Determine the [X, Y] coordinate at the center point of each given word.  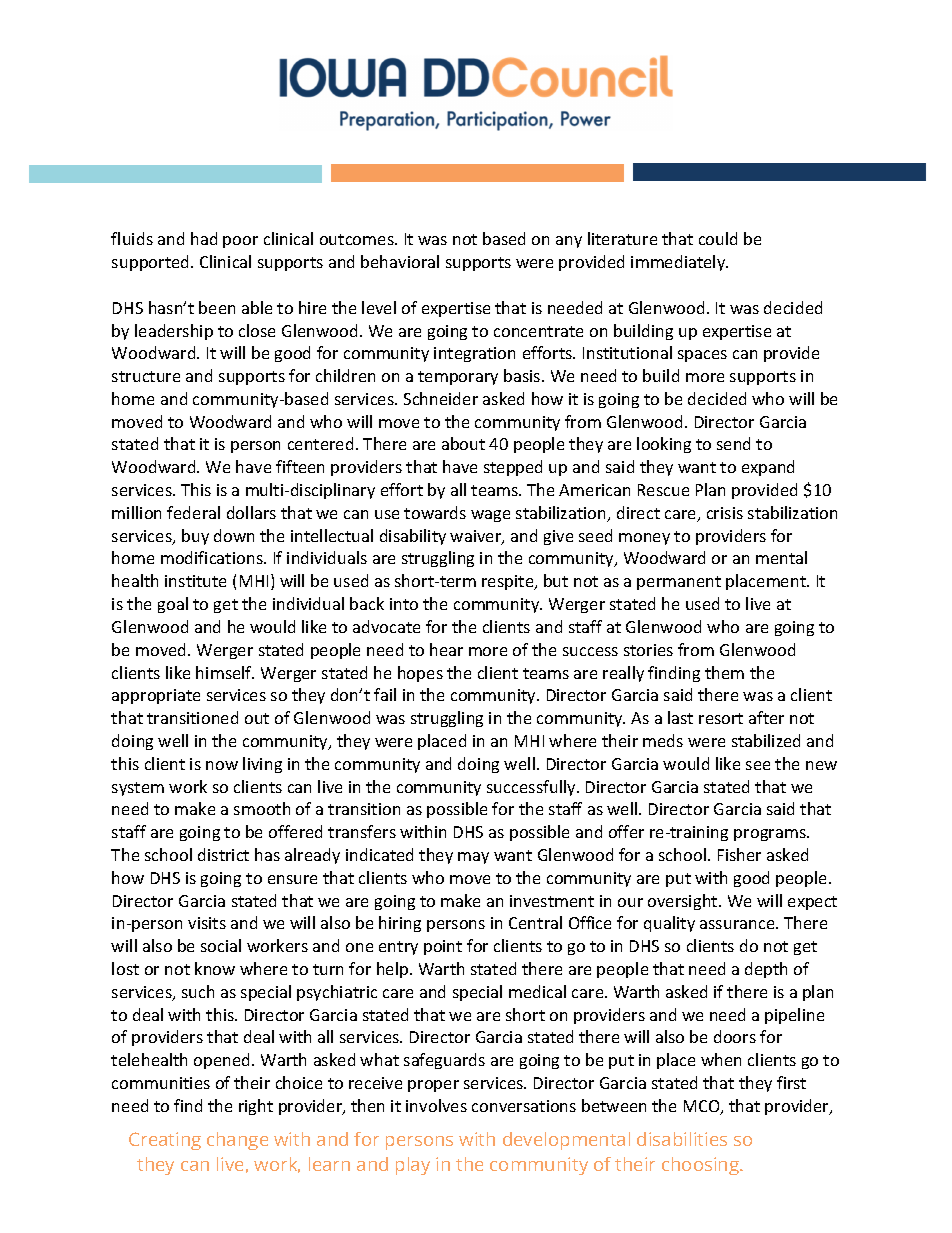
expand [768, 468]
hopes [420, 674]
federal [193, 512]
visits [207, 923]
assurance [738, 924]
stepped [513, 468]
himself [225, 672]
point [443, 947]
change [237, 1141]
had [204, 238]
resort [721, 718]
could [718, 238]
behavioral [400, 261]
